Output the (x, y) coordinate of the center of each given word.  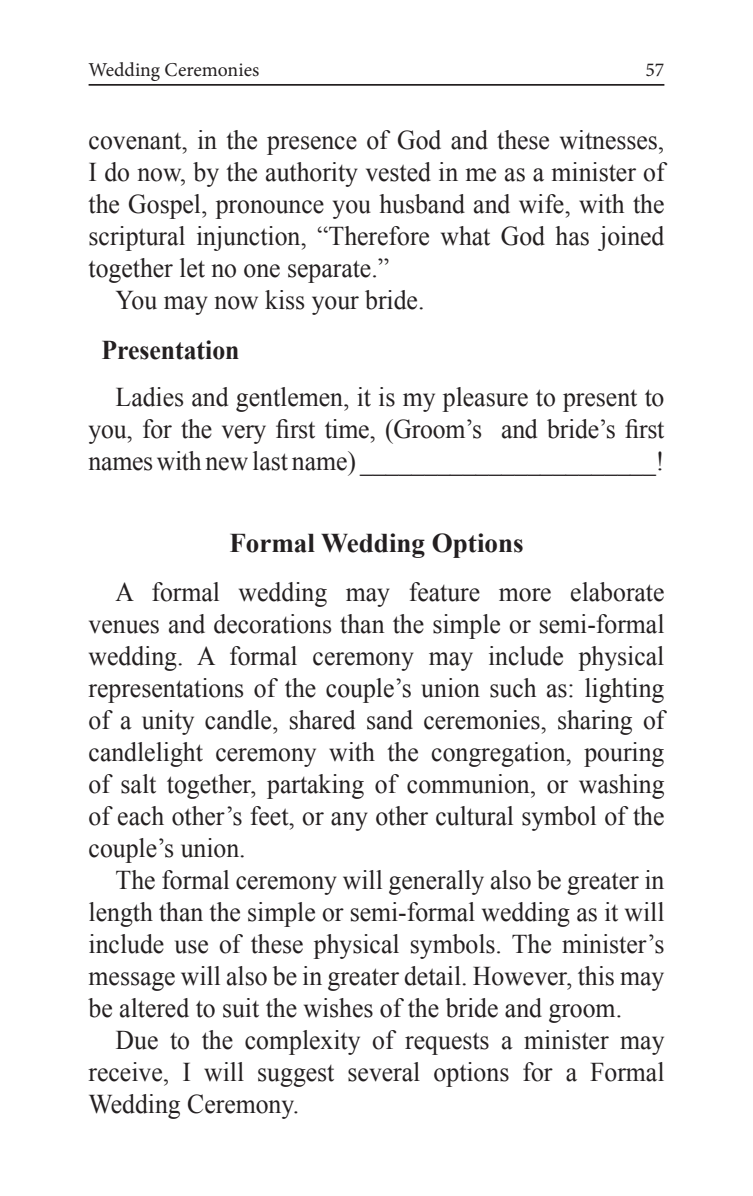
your (335, 305)
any (349, 821)
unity (168, 722)
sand (390, 720)
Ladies (149, 397)
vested (398, 172)
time (348, 429)
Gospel (166, 206)
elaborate (617, 592)
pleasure (485, 399)
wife (542, 204)
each (141, 816)
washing (621, 786)
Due (137, 1040)
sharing (595, 722)
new (226, 464)
